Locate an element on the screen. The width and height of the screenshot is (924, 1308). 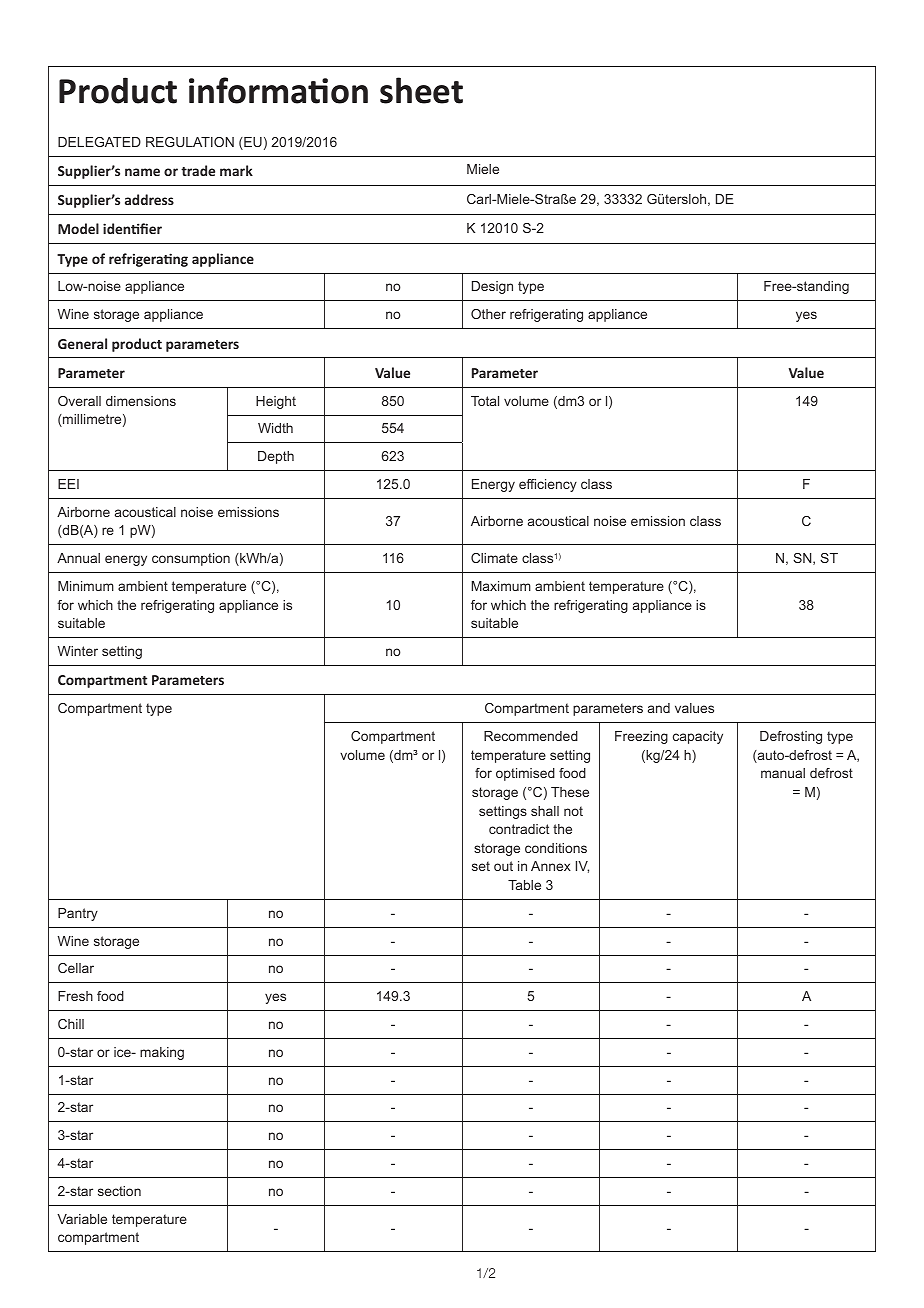
sheet is located at coordinates (421, 90).
